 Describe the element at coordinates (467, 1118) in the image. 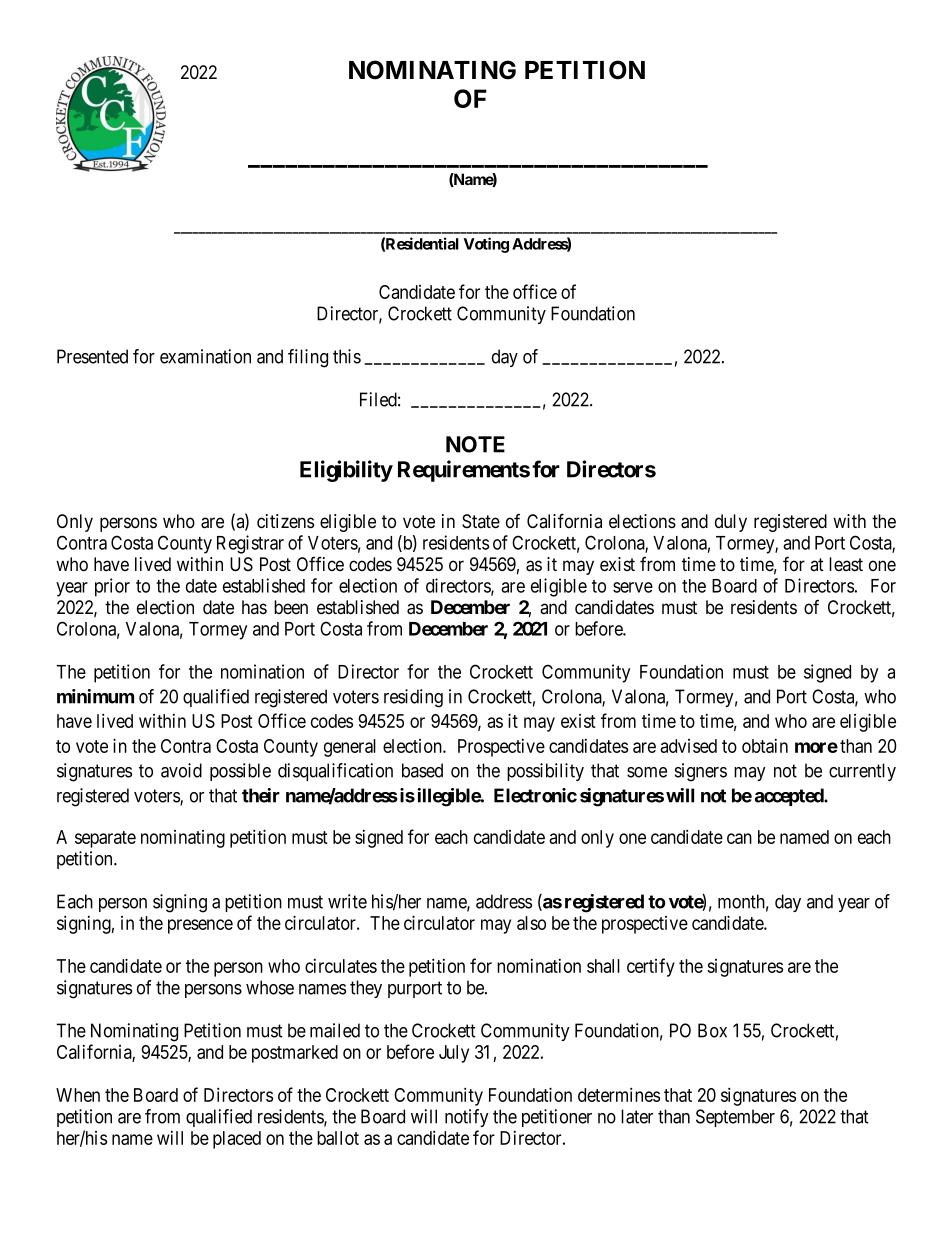

I see `notify` at that location.
